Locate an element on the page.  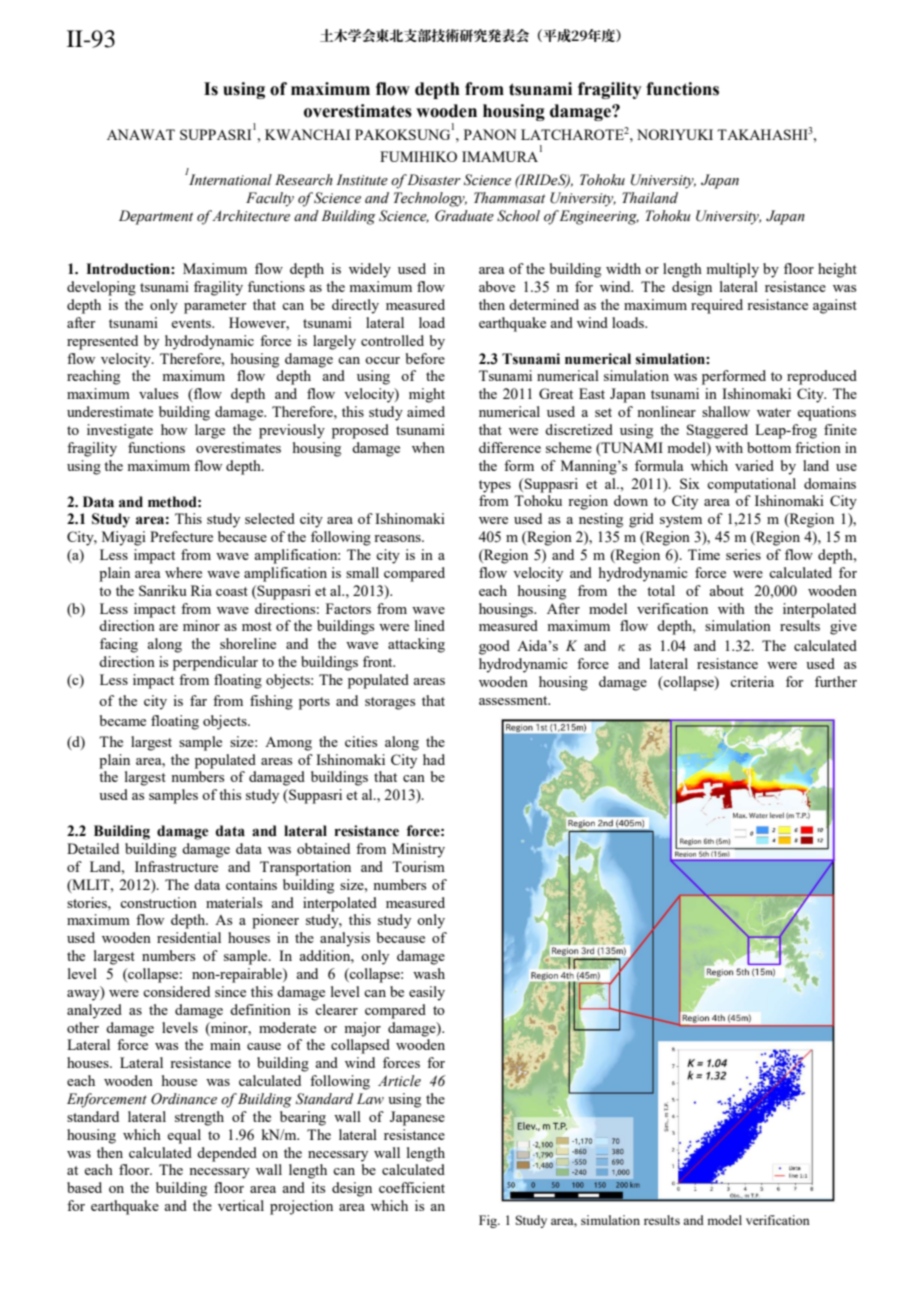
types is located at coordinates (495, 486).
